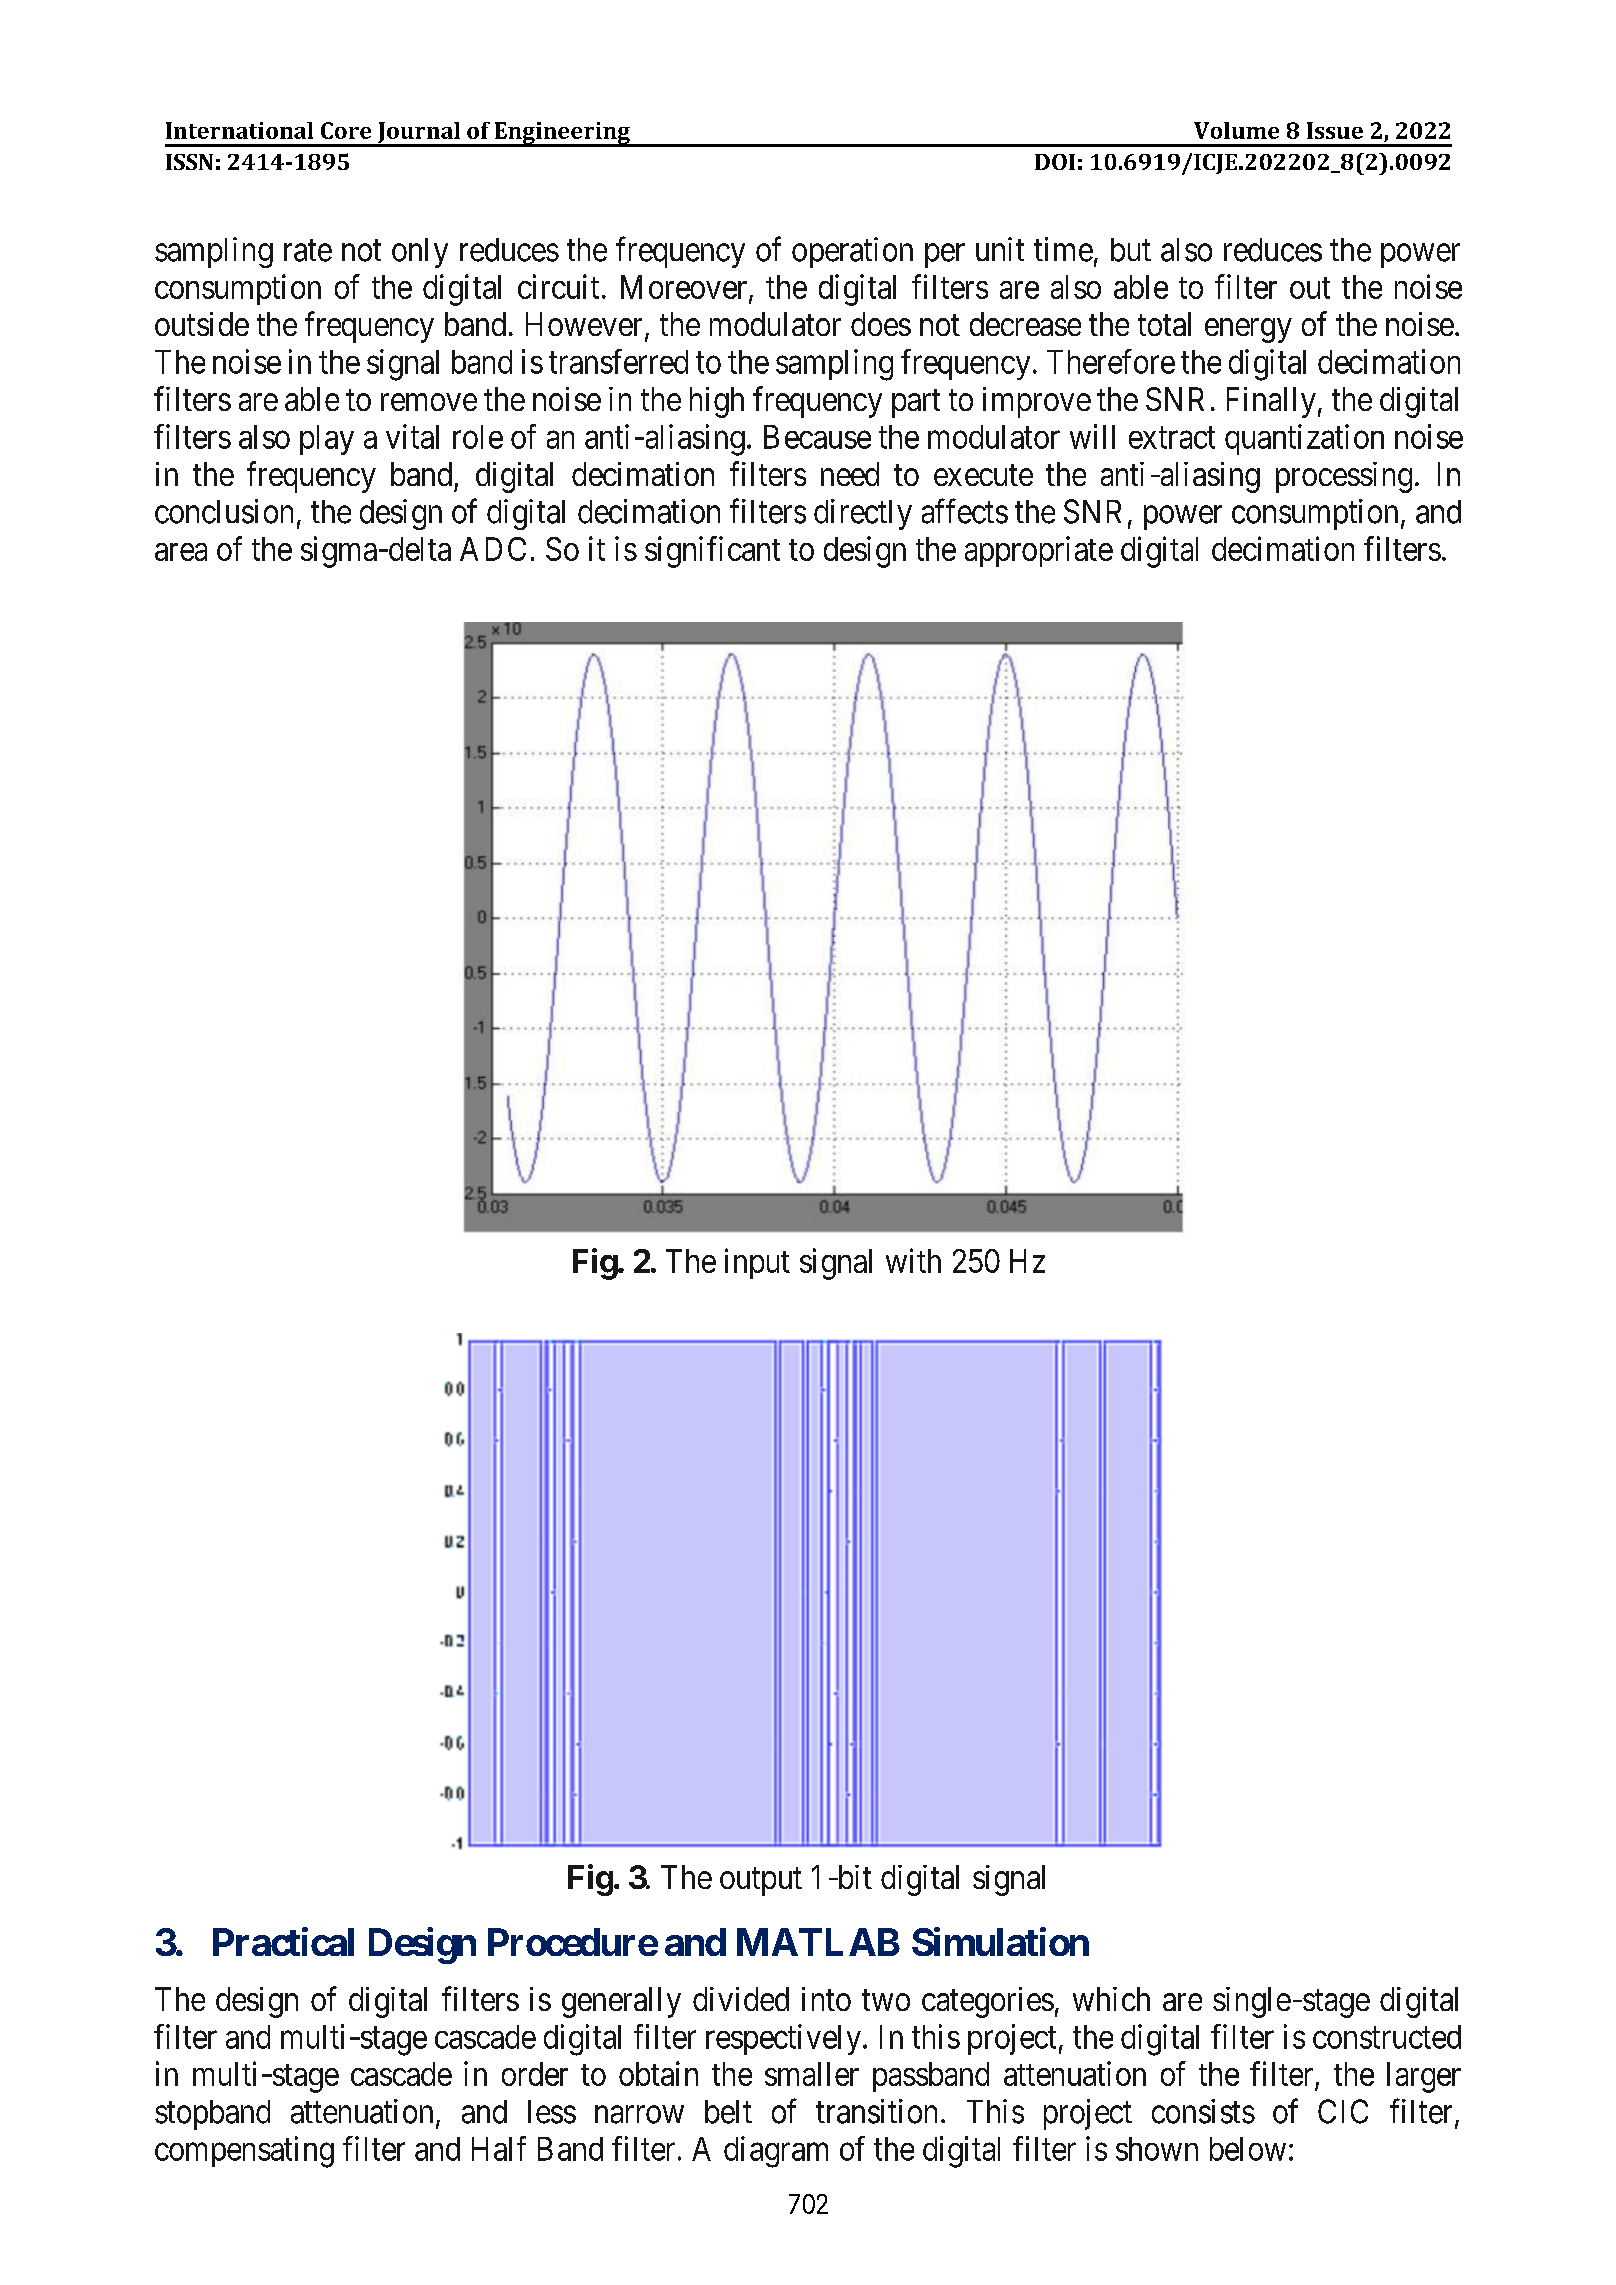 The image size is (1616, 2285). I want to click on operation, so click(852, 252).
